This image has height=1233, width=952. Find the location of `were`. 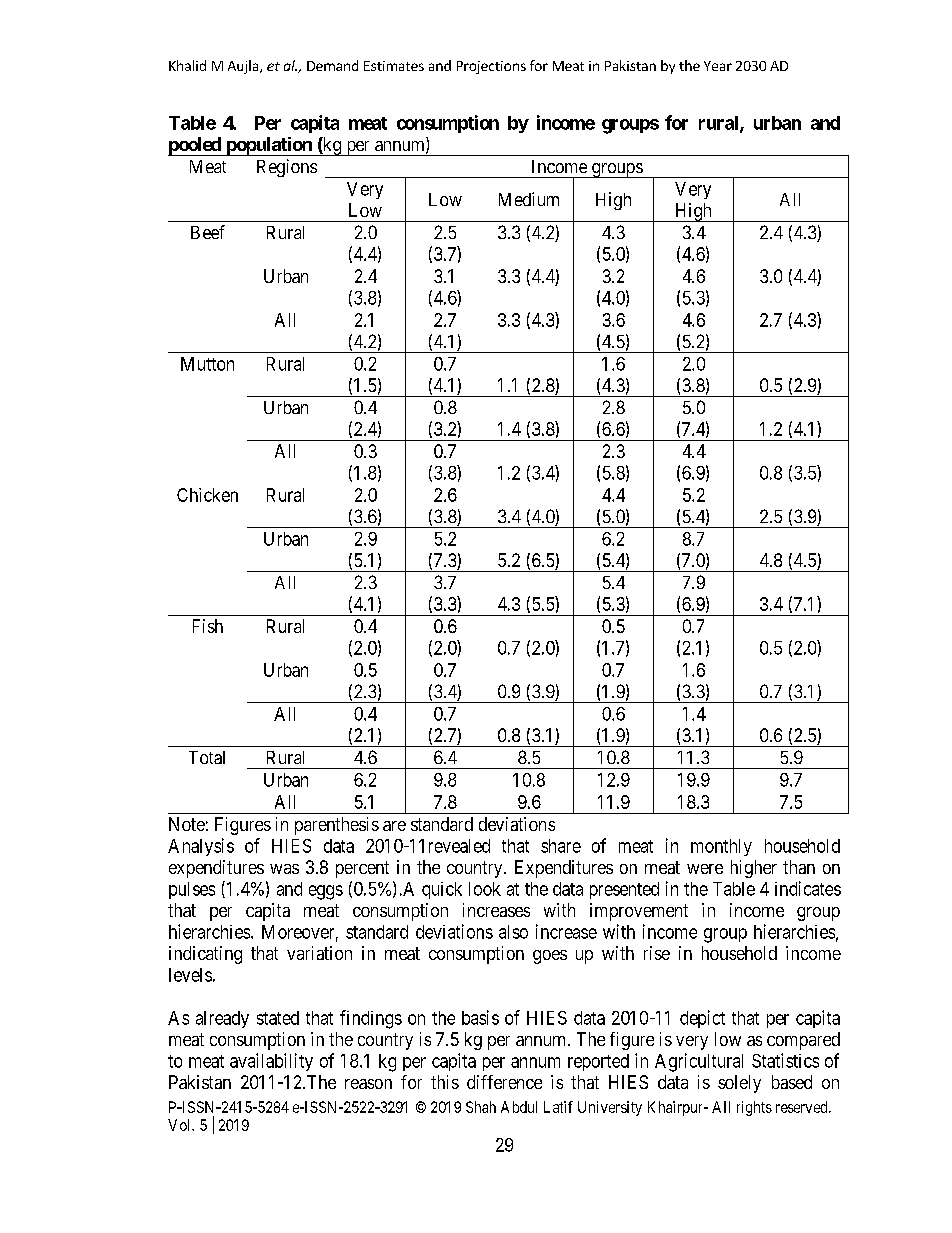

were is located at coordinates (705, 869).
